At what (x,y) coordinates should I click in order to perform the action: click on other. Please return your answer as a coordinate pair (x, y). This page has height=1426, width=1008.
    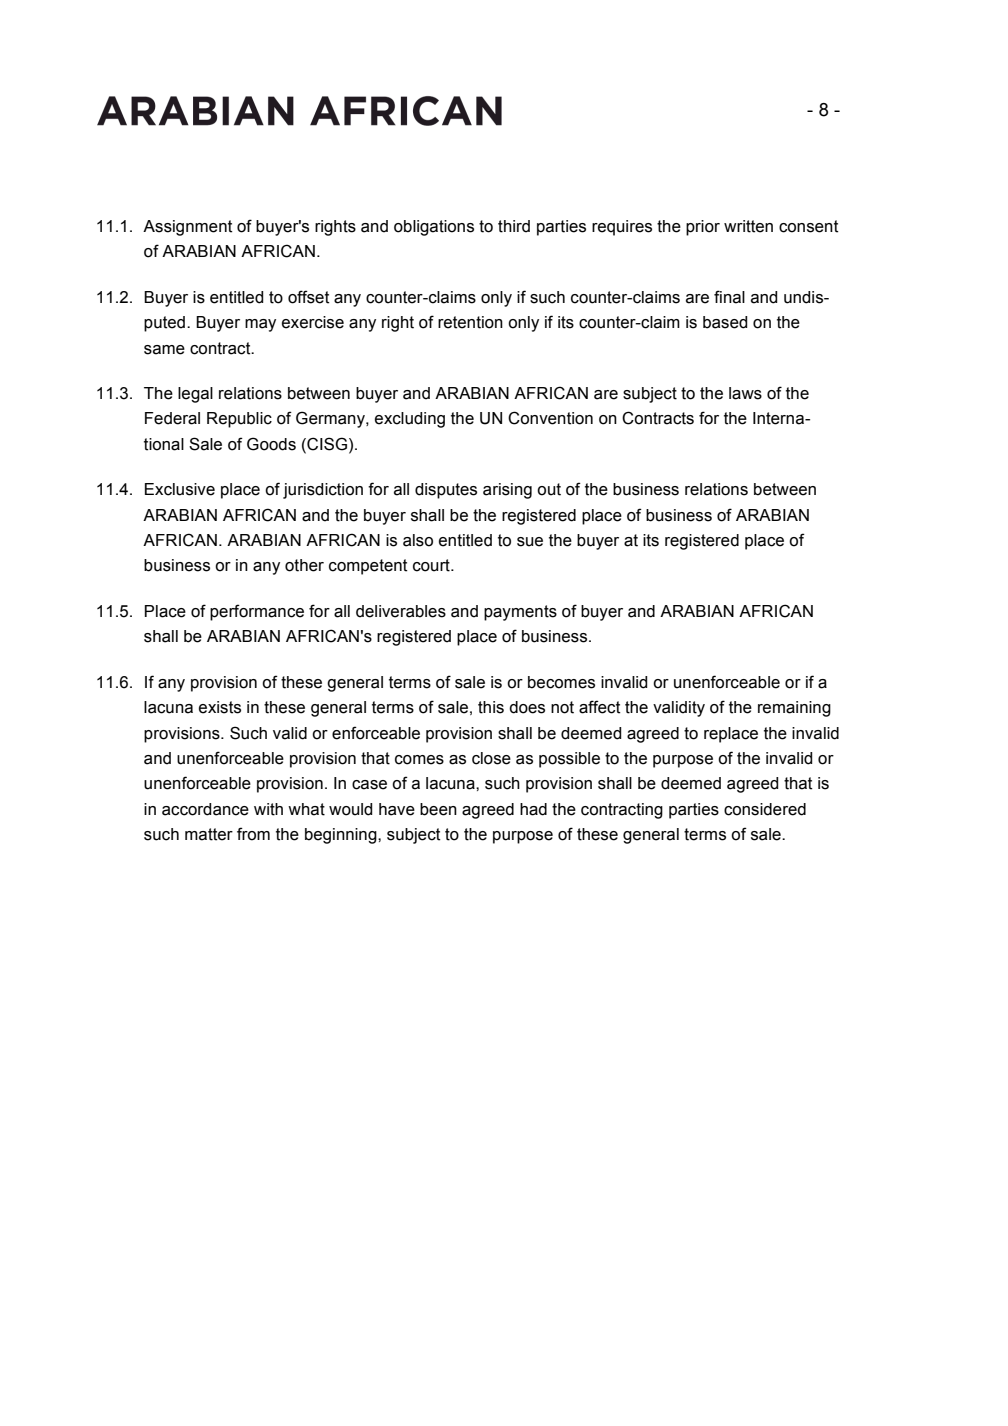
    Looking at the image, I should click on (304, 565).
